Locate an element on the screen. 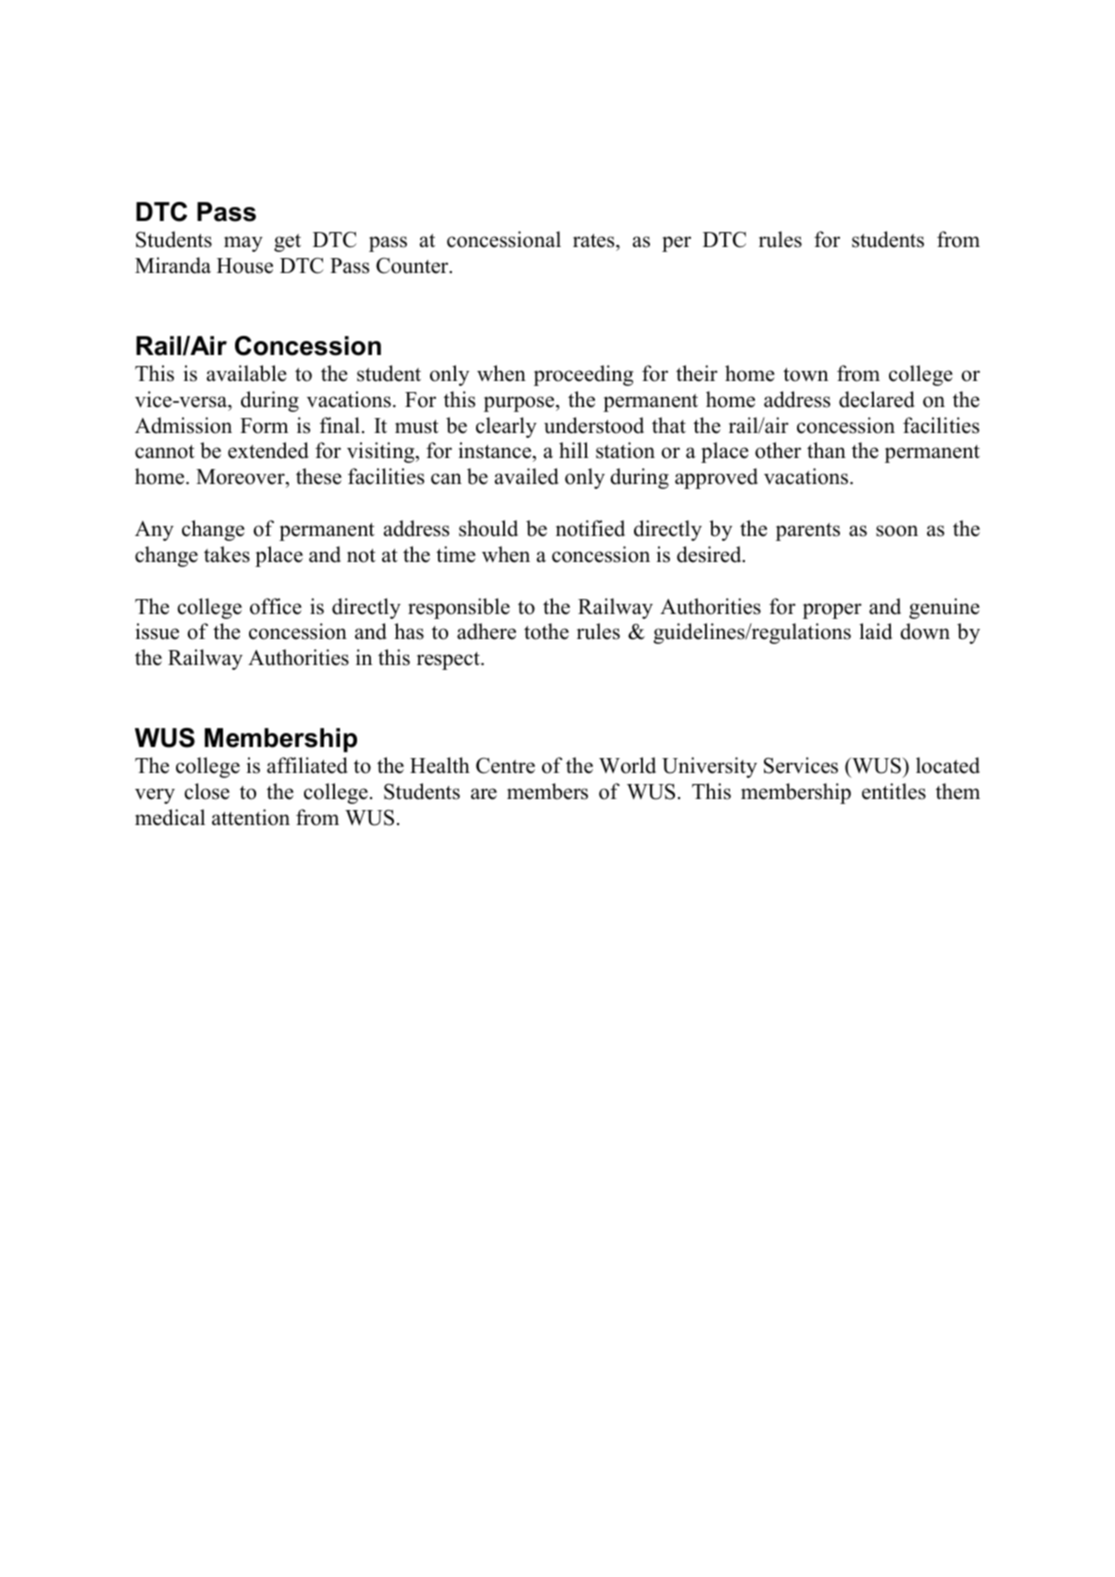  extended is located at coordinates (268, 450).
